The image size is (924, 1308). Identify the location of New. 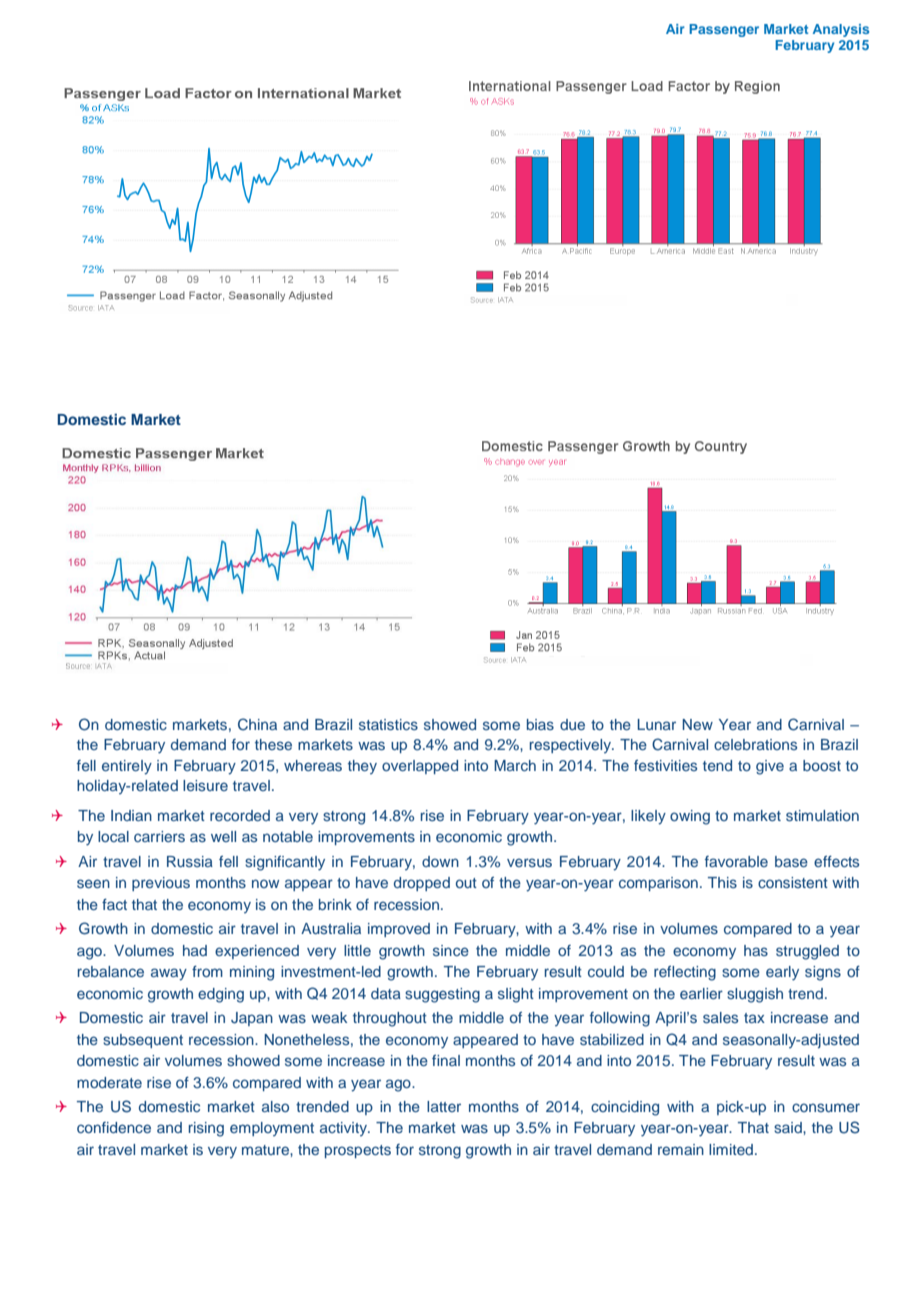
(697, 724).
